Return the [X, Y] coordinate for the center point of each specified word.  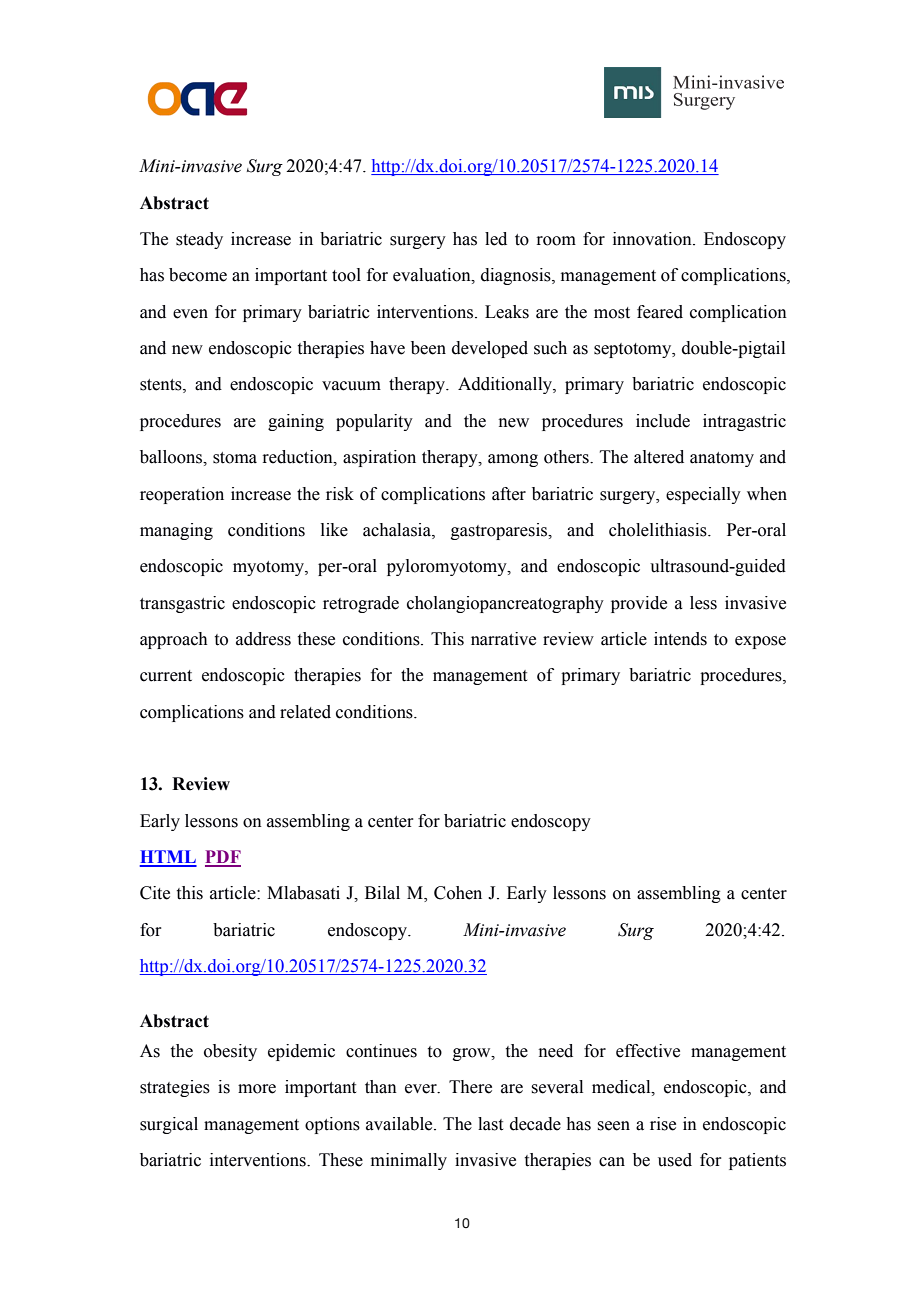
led [496, 239]
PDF [223, 858]
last [490, 1124]
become [198, 275]
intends [680, 639]
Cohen [458, 893]
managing [176, 531]
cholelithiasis [659, 530]
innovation [653, 239]
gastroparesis [500, 531]
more [257, 1089]
